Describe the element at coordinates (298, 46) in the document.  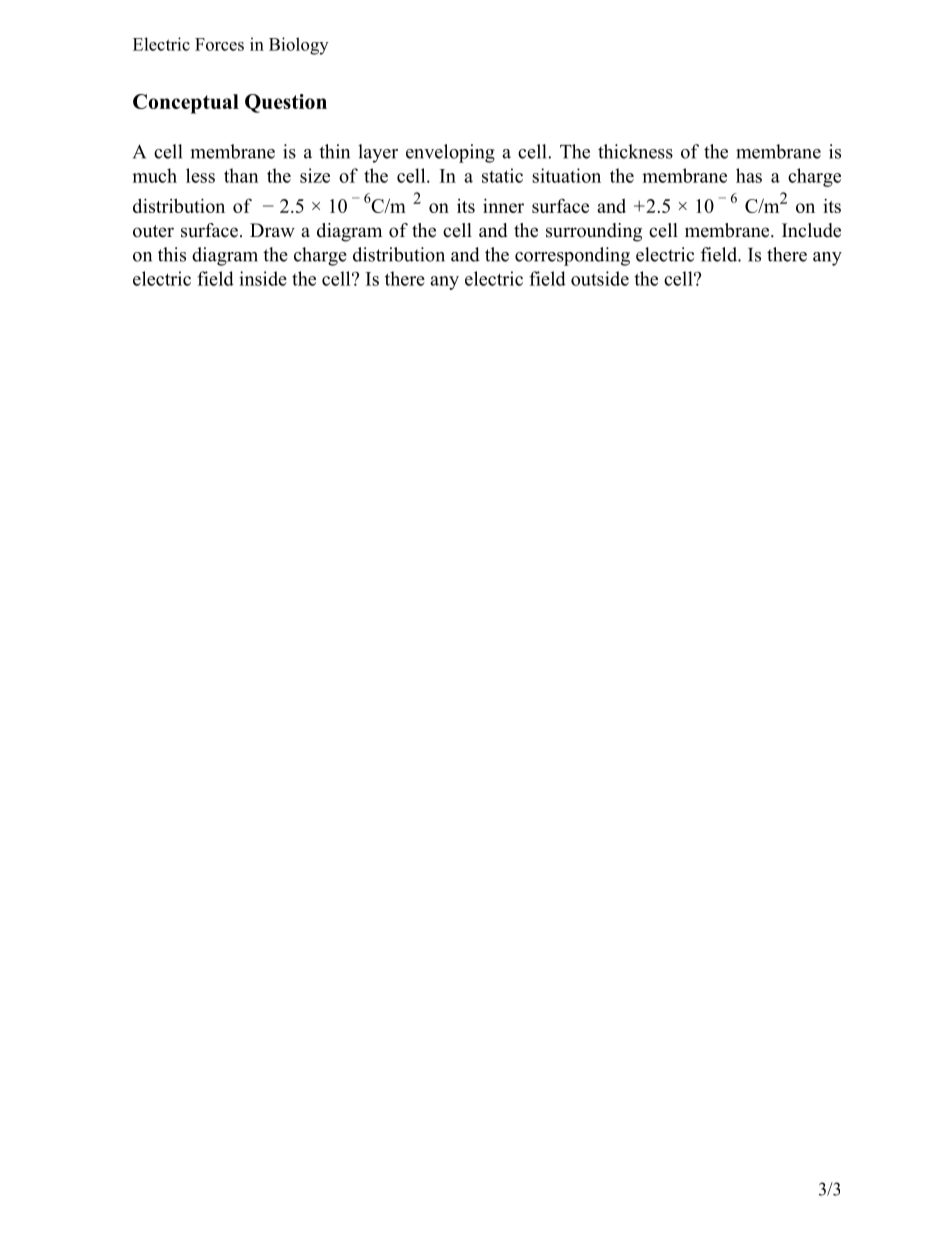
I see `Biology` at that location.
